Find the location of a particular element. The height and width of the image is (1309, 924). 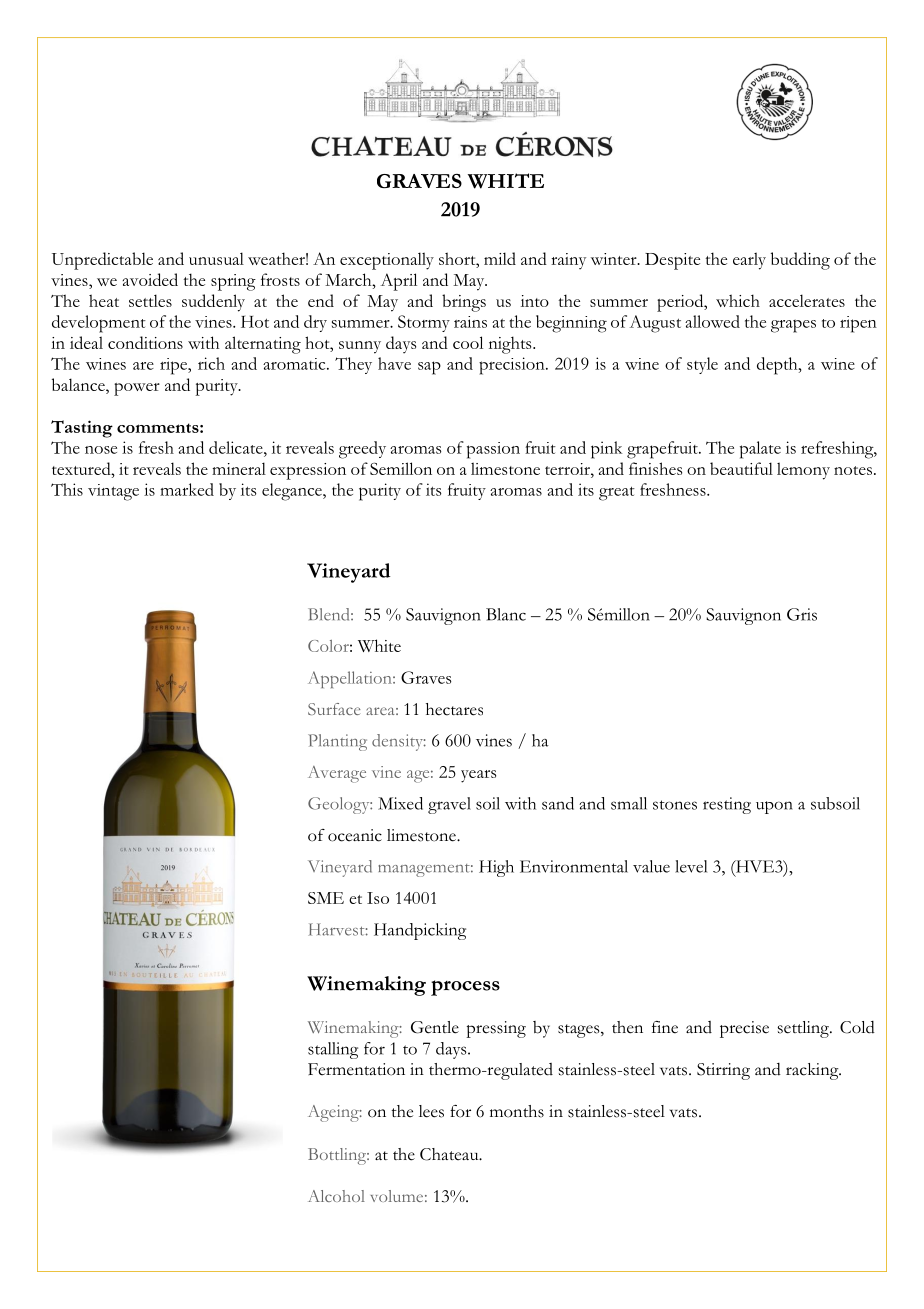

avoided is located at coordinates (150, 279).
